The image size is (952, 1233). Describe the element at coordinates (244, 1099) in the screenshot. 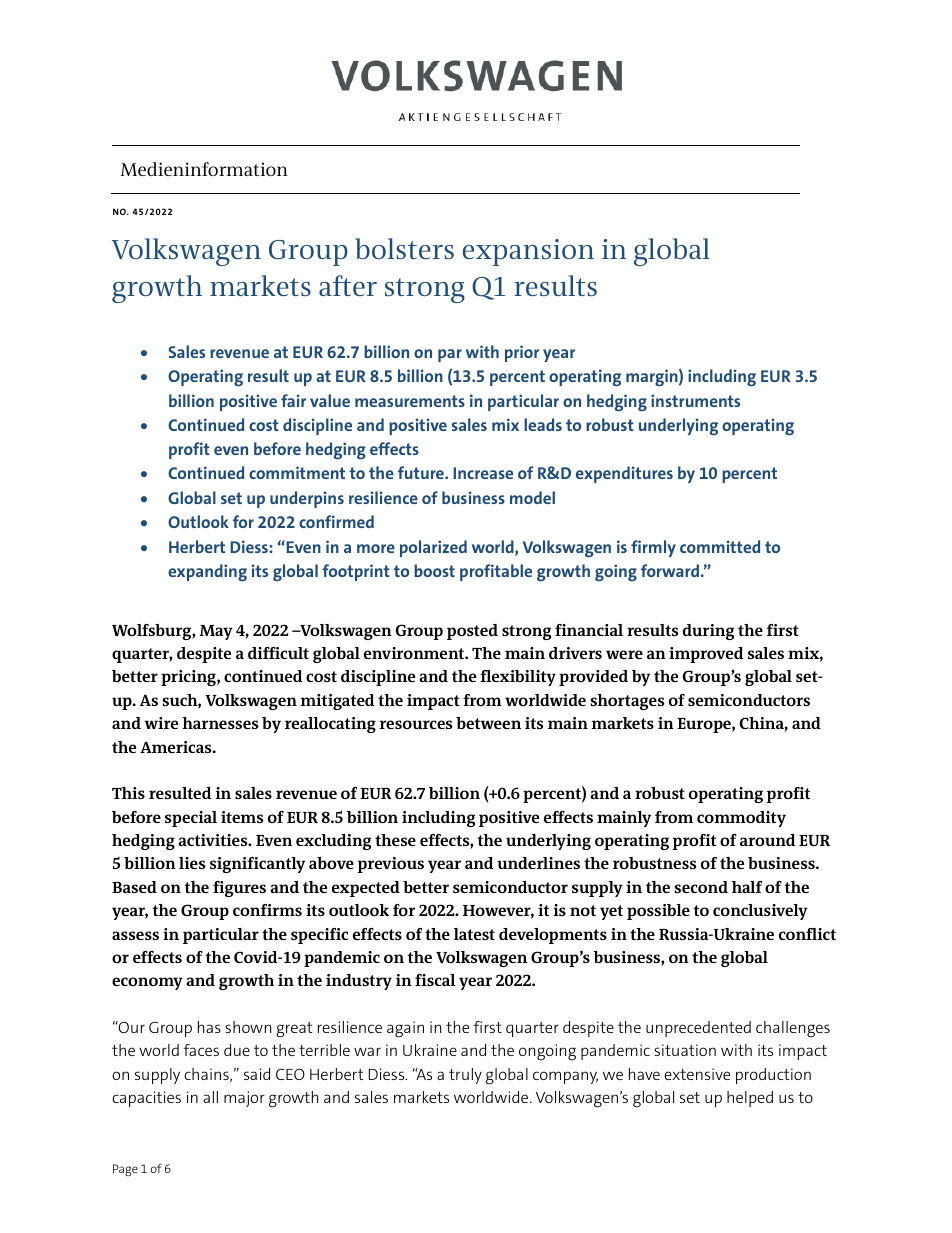

I see `major` at that location.
